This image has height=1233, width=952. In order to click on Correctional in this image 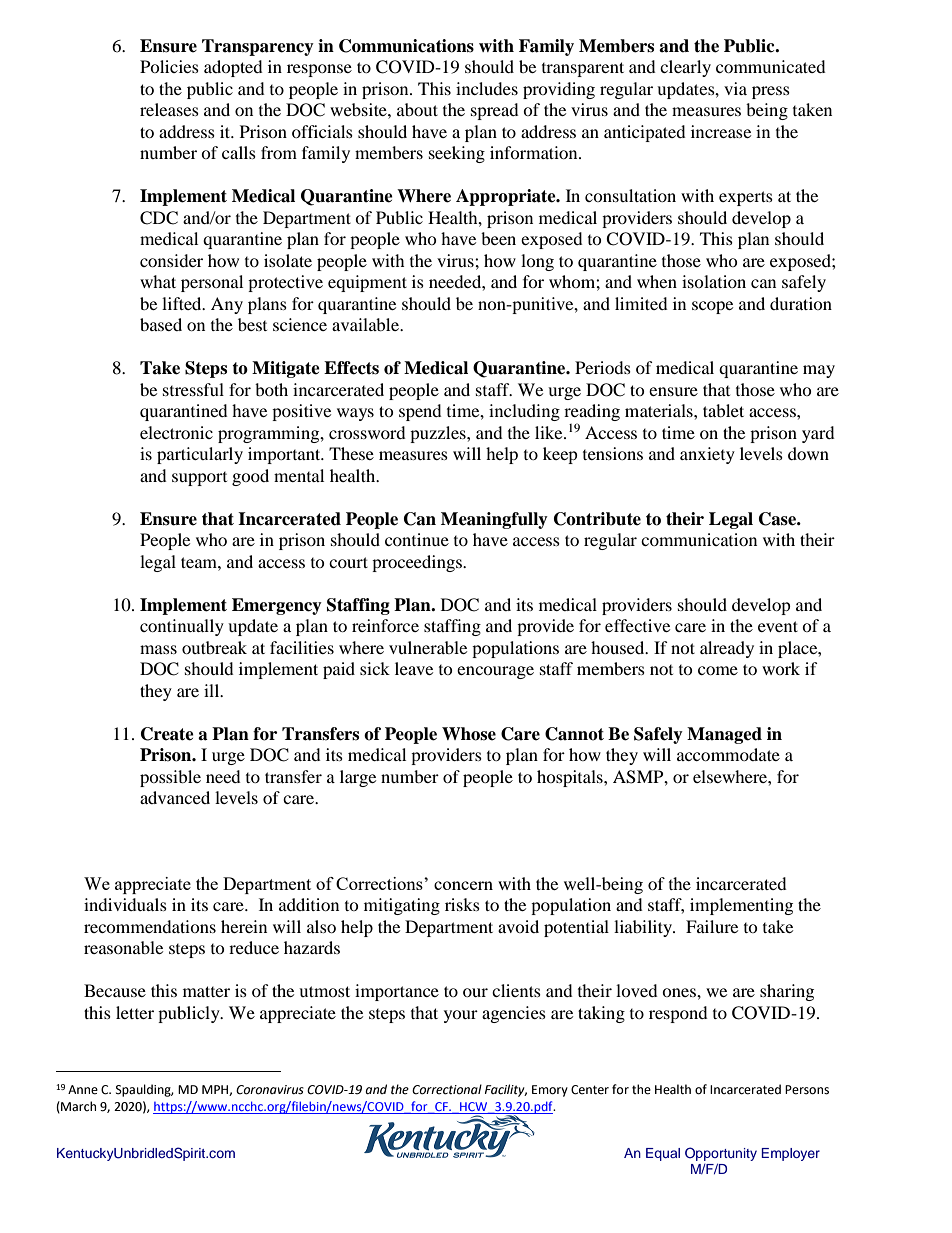, I will do `click(447, 1089)`.
